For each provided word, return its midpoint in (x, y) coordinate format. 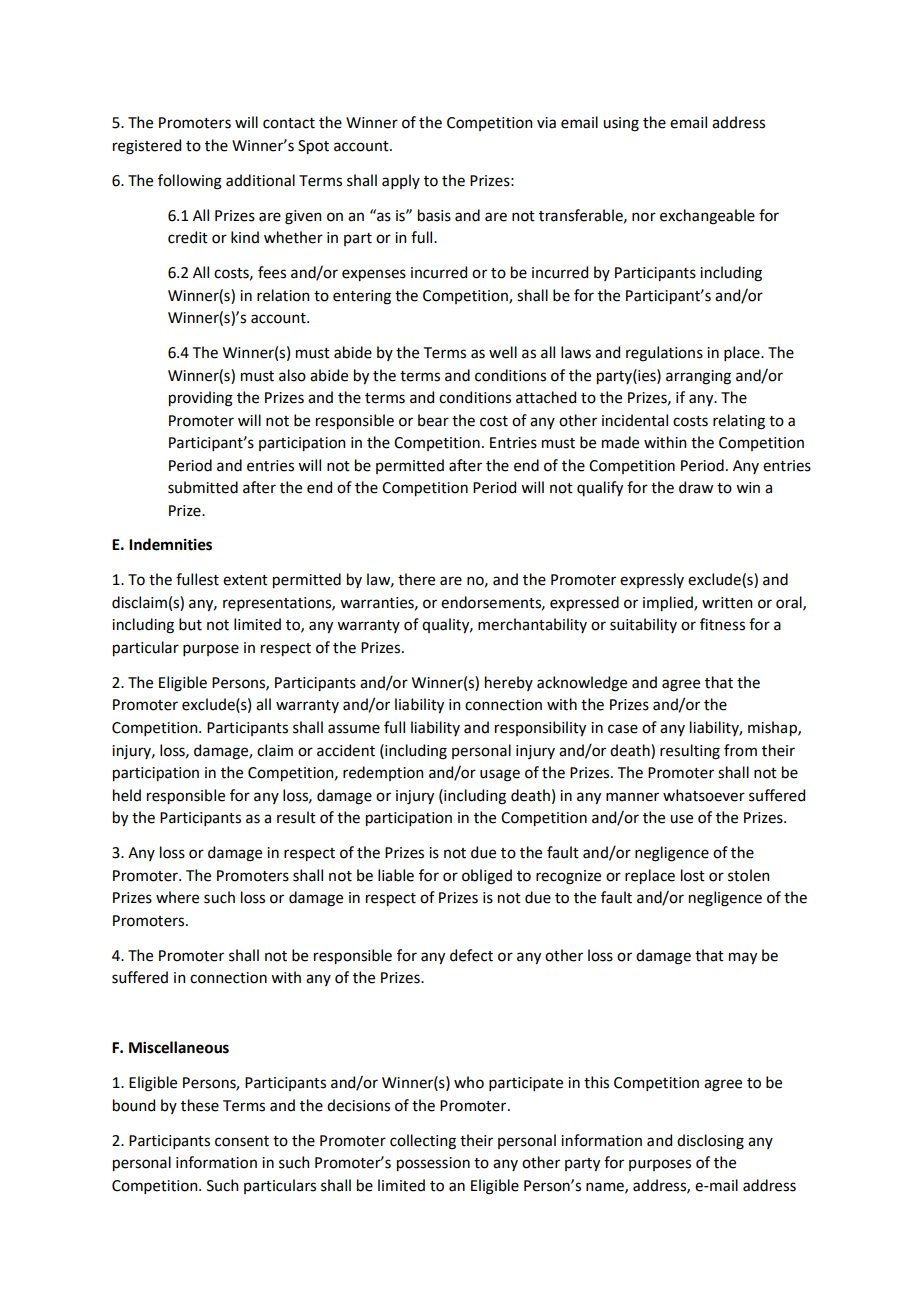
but (190, 624)
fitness (722, 624)
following (190, 182)
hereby (509, 683)
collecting (423, 1142)
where (177, 897)
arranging (698, 377)
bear (433, 420)
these (200, 1105)
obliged (487, 877)
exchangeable (707, 217)
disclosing (710, 1142)
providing (201, 399)
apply (401, 181)
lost (693, 875)
